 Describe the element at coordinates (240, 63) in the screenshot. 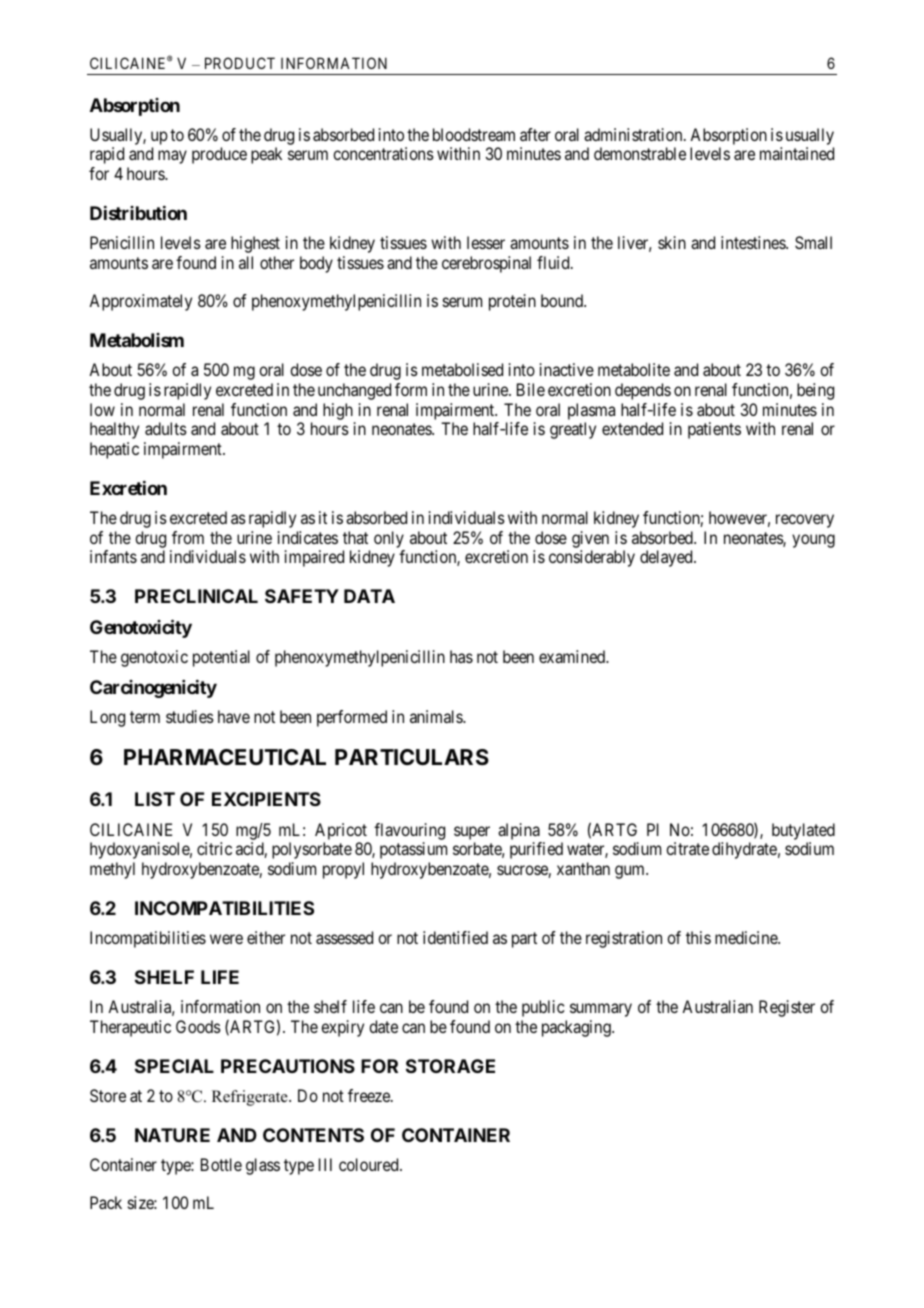

I see `PRODUCT` at that location.
